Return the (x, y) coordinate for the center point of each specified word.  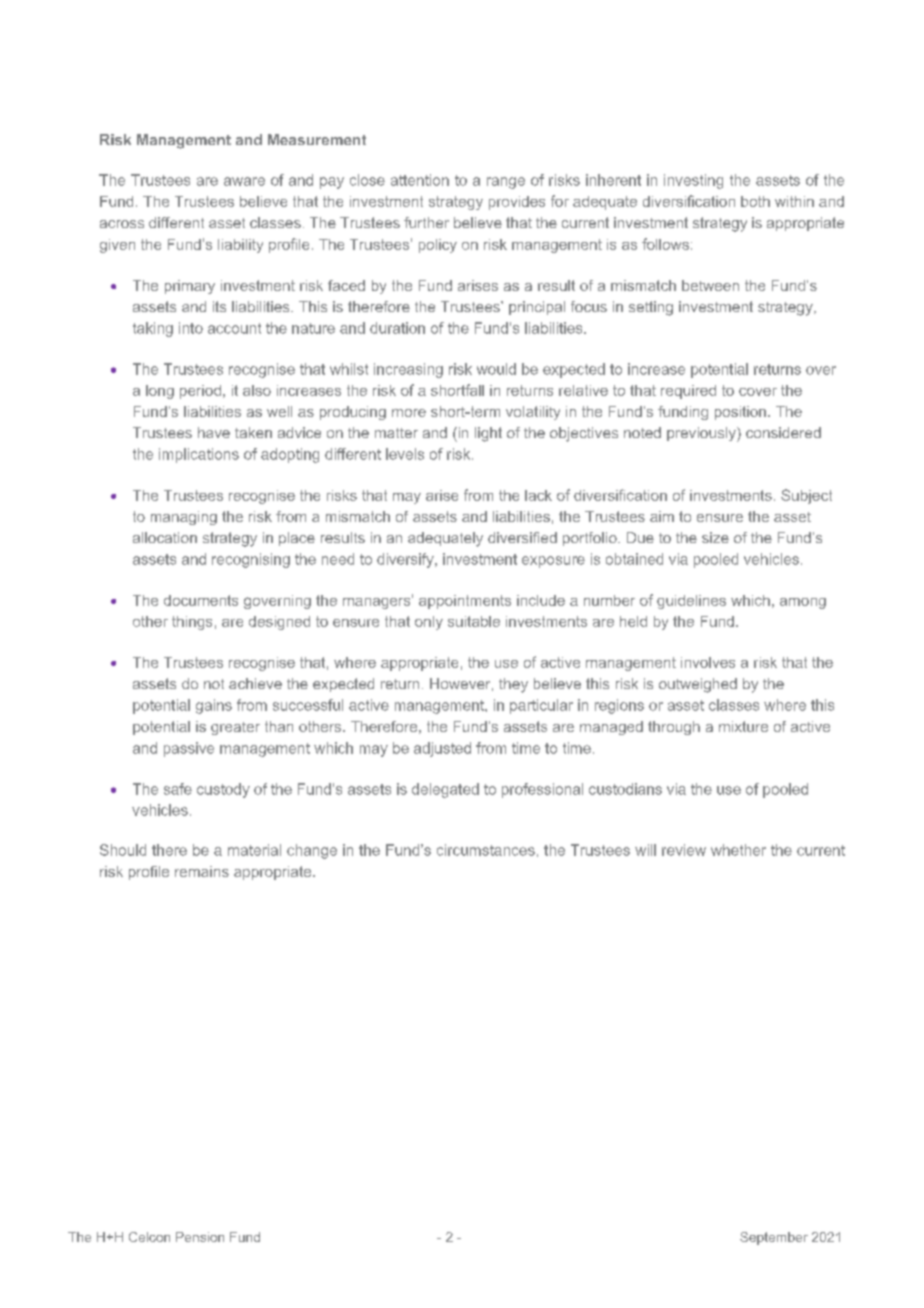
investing (693, 181)
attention (420, 180)
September (774, 1238)
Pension (200, 1237)
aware (244, 181)
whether (738, 850)
